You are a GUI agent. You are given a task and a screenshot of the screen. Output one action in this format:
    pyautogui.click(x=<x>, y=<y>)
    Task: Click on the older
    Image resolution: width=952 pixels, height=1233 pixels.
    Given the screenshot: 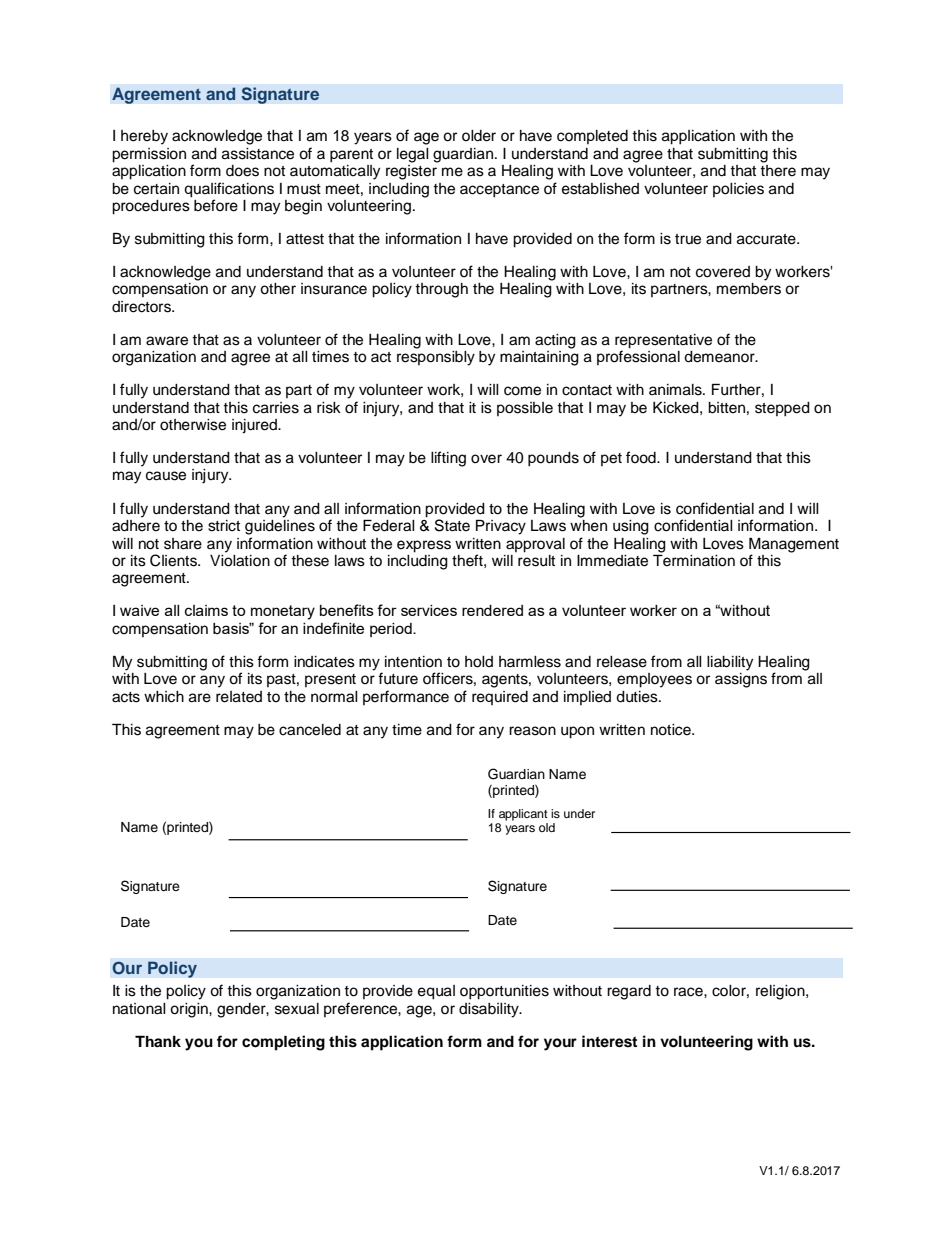 What is the action you would take?
    pyautogui.click(x=479, y=136)
